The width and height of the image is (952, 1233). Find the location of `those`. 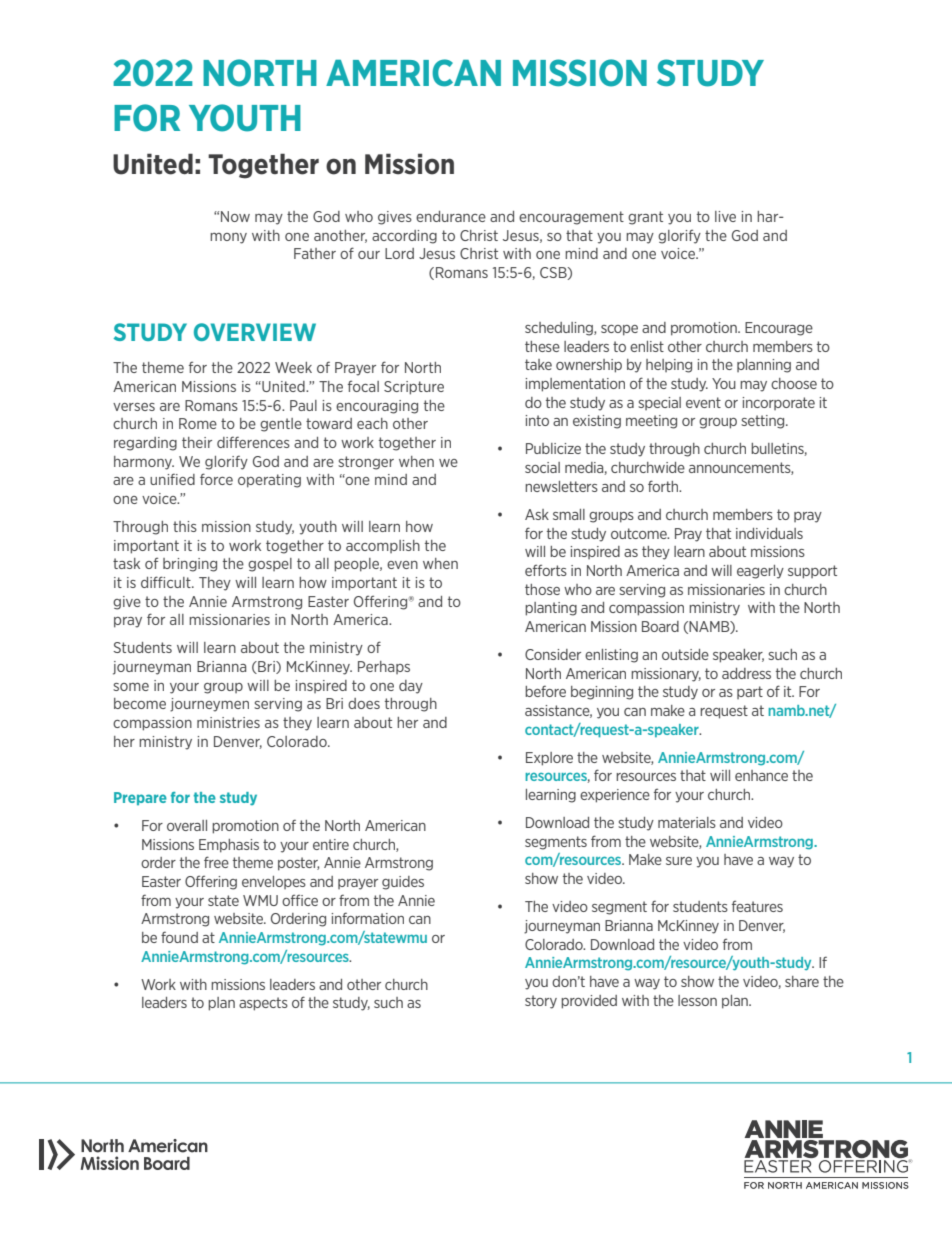

those is located at coordinates (542, 589).
